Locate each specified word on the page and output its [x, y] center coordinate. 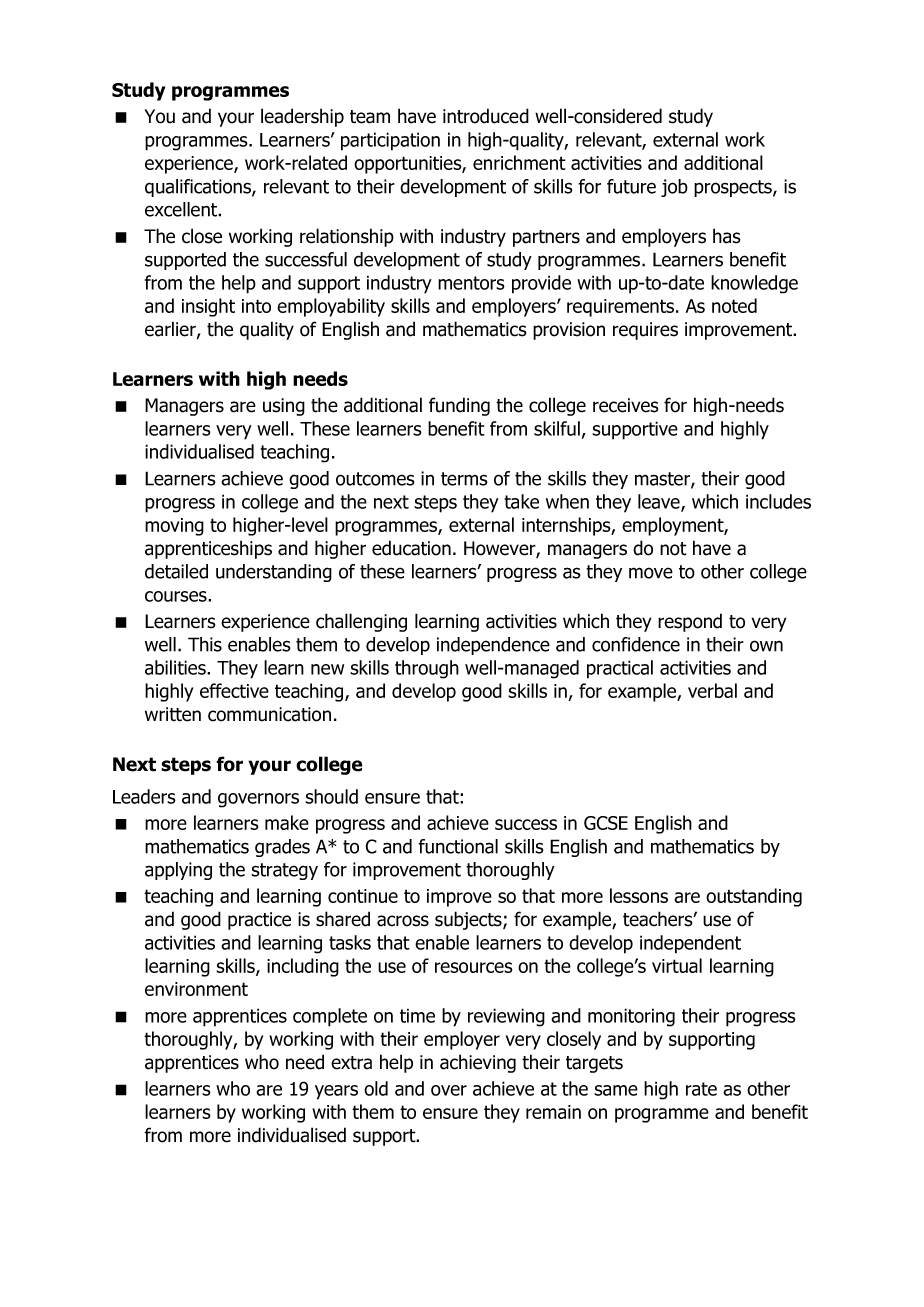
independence [493, 646]
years [336, 1092]
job [674, 188]
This [205, 644]
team [370, 117]
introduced [486, 116]
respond [690, 622]
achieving [478, 1063]
